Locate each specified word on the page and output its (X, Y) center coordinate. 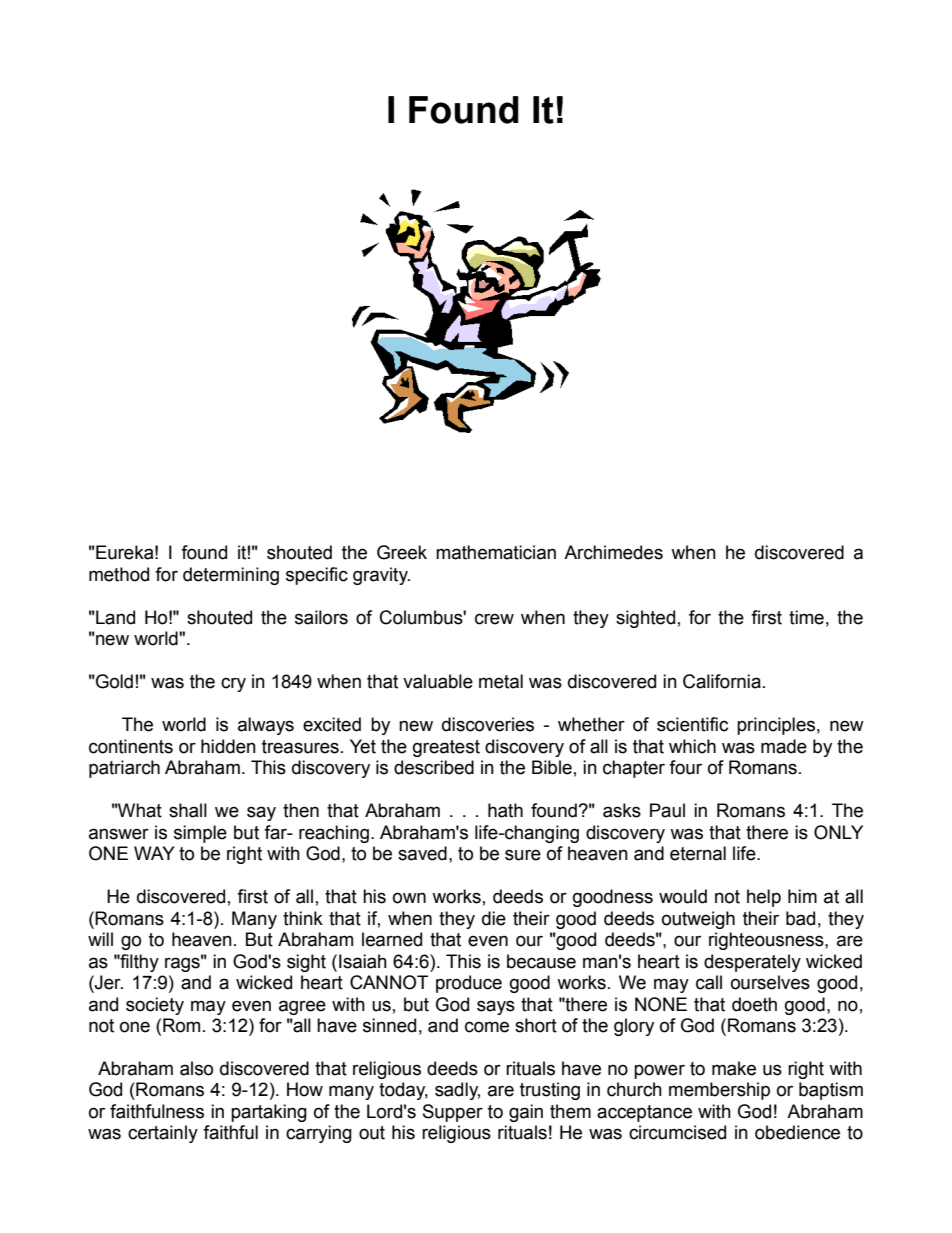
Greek (402, 552)
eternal (698, 853)
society (155, 1006)
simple (200, 834)
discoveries (488, 724)
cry (233, 684)
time (806, 617)
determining (231, 576)
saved (422, 853)
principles (776, 726)
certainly (163, 1134)
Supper (453, 1113)
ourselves (770, 982)
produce (469, 984)
